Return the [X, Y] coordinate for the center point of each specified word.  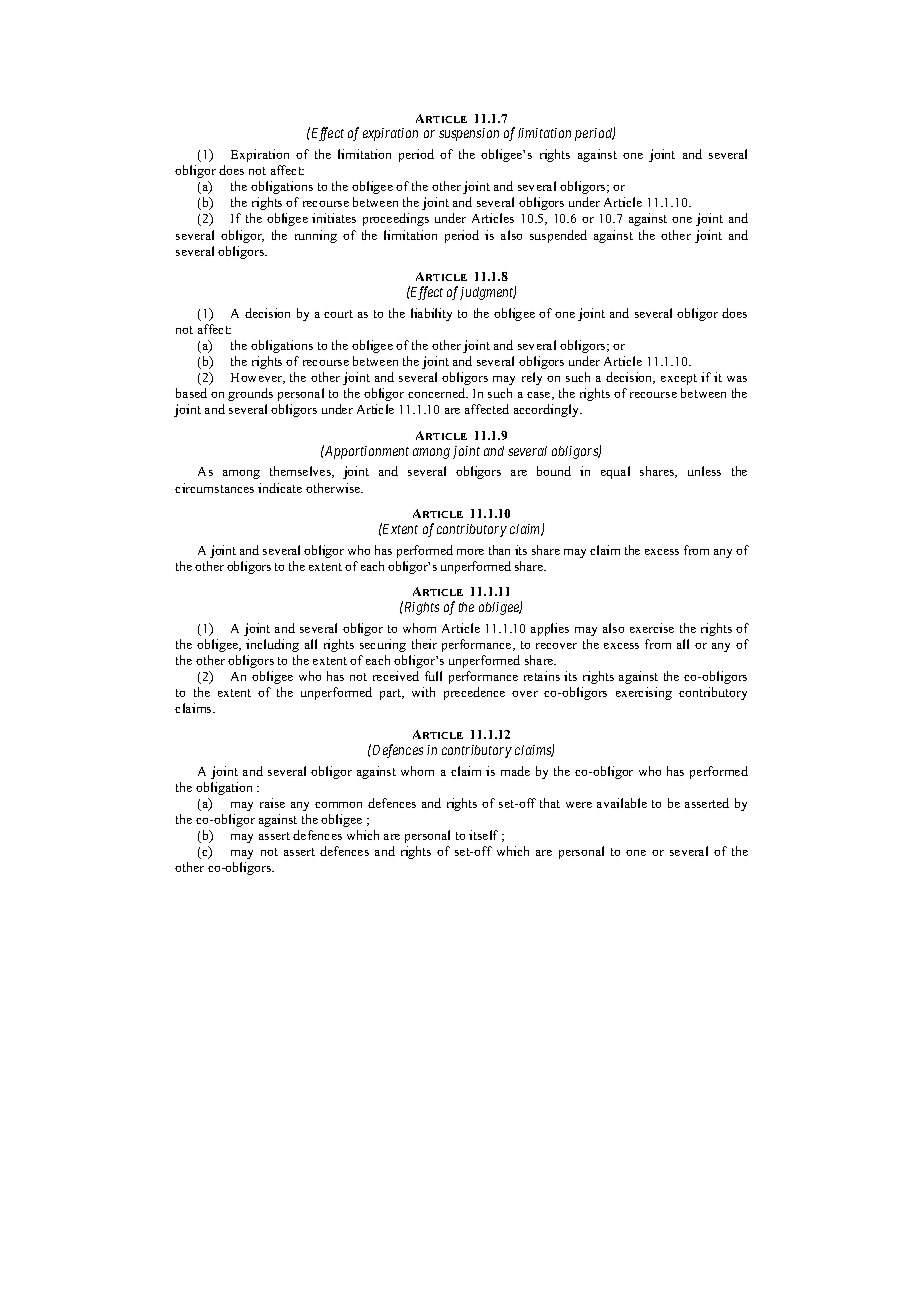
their [424, 644]
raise [272, 803]
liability [431, 314]
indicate [280, 488]
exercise [652, 628]
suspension [469, 134]
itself [483, 835]
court [338, 314]
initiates [334, 218]
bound [554, 471]
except [679, 379]
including [272, 645]
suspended [558, 236]
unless [704, 471]
